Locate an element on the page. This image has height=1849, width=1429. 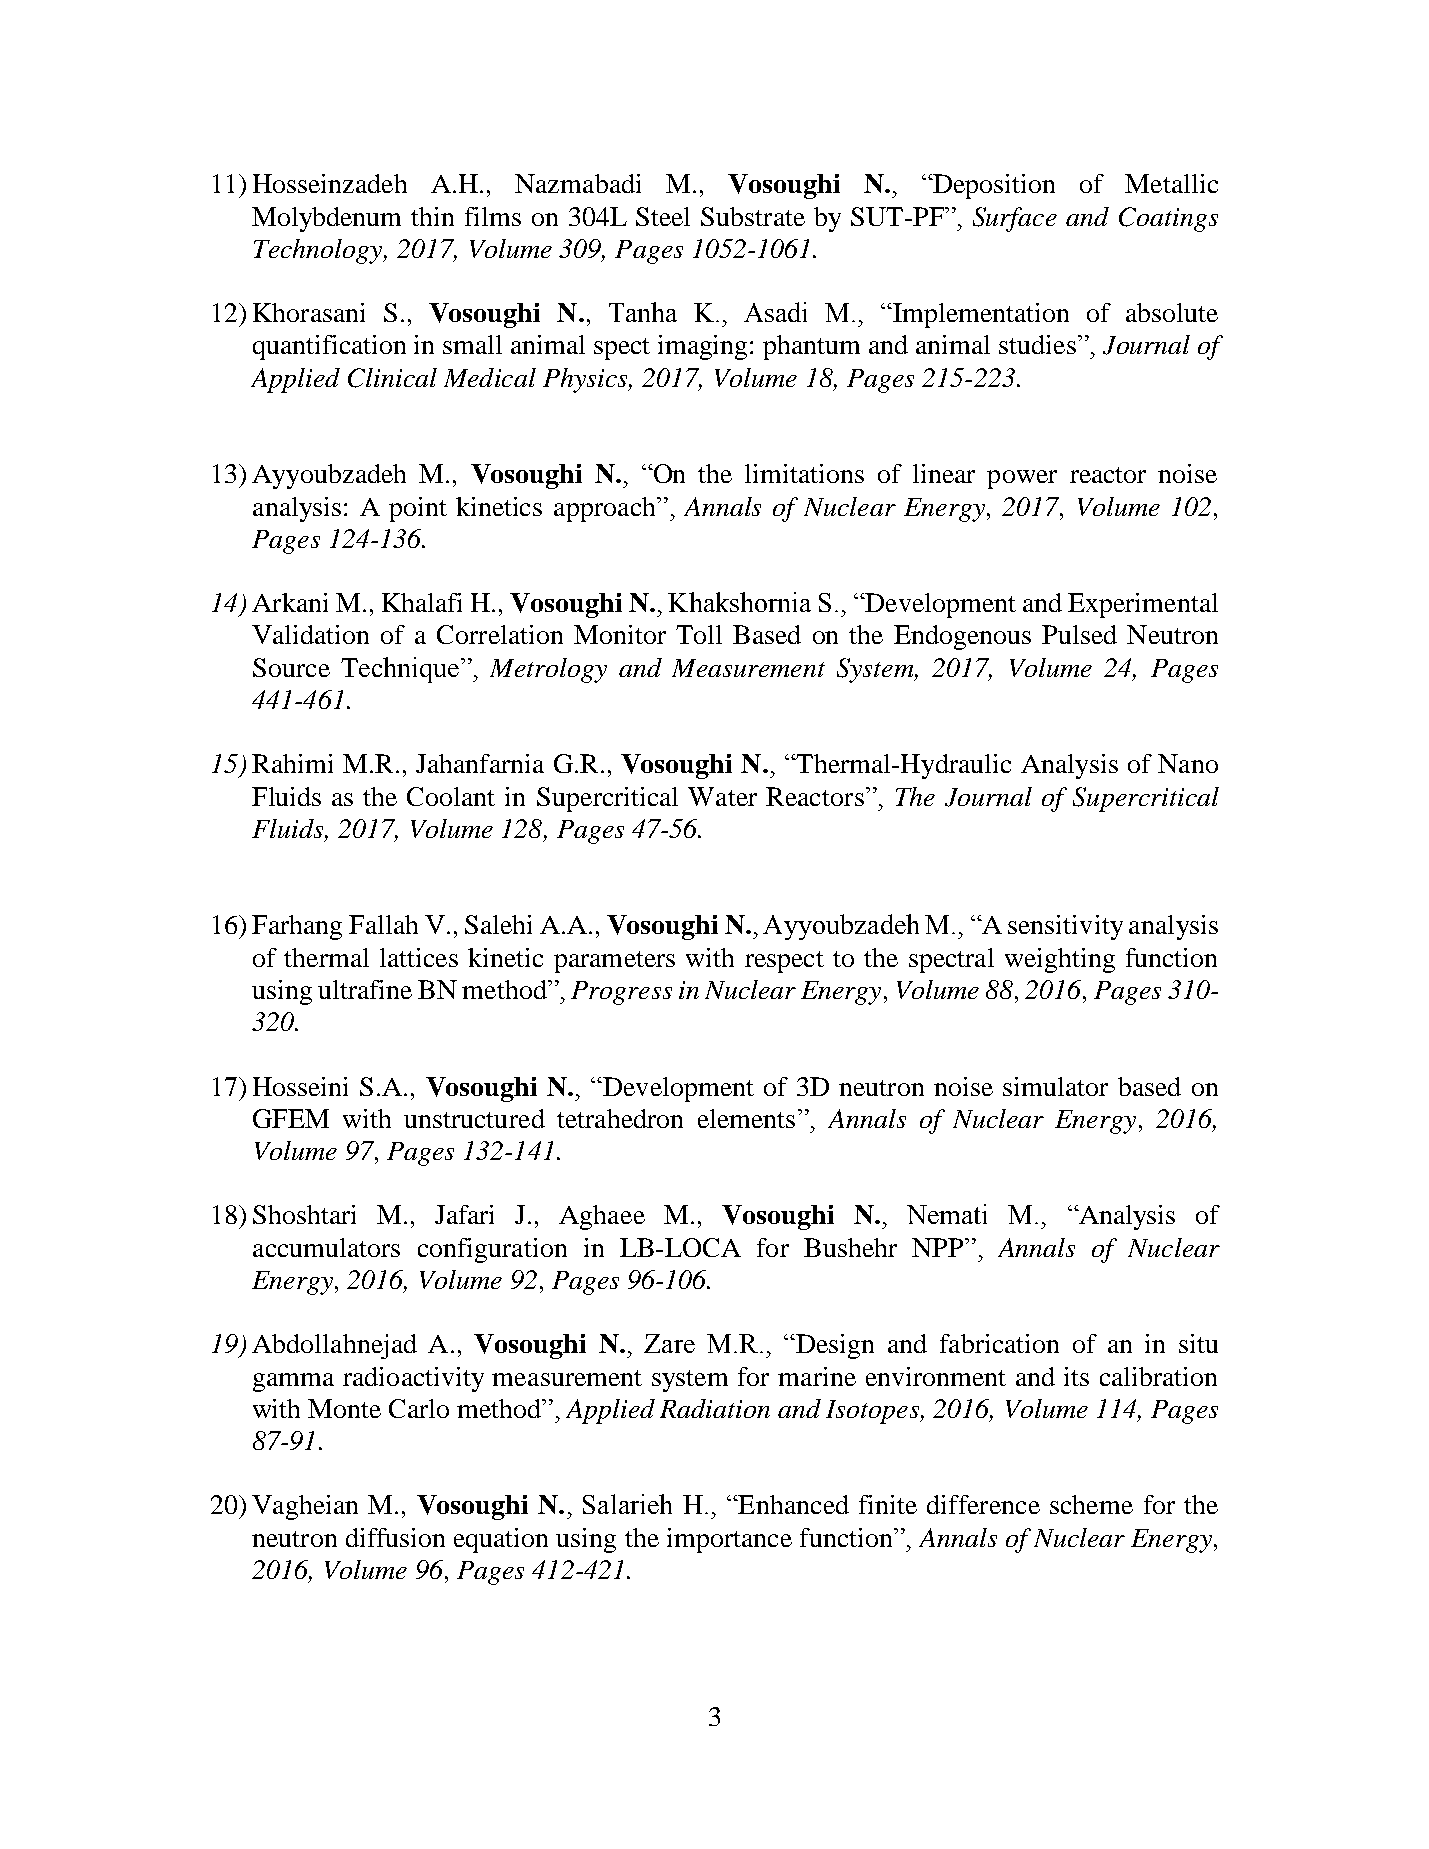
scheme is located at coordinates (1091, 1504).
